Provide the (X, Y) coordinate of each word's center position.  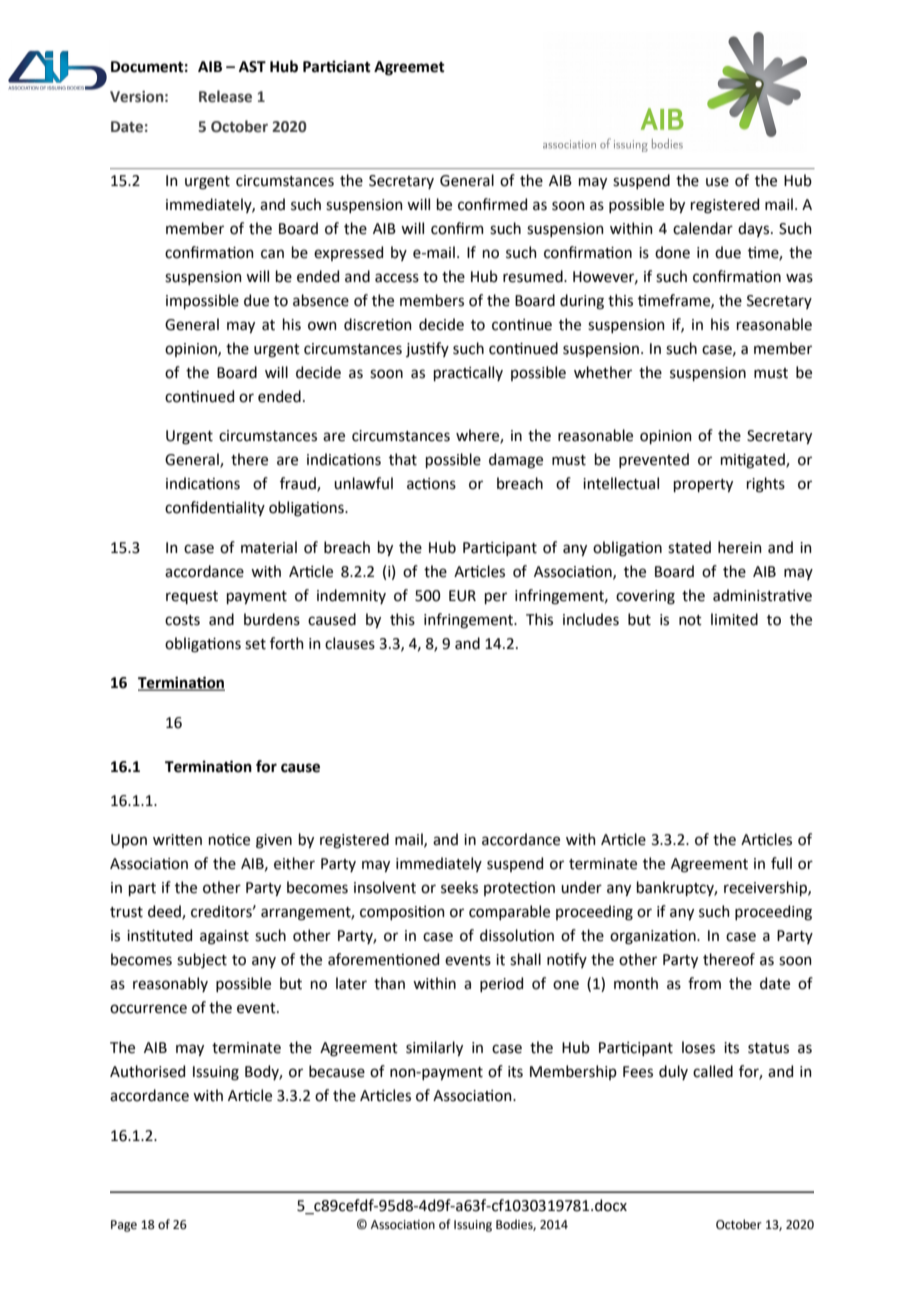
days (755, 229)
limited (734, 619)
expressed (348, 253)
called (713, 1071)
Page (124, 1226)
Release (225, 96)
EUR (462, 596)
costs (182, 620)
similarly (434, 1048)
